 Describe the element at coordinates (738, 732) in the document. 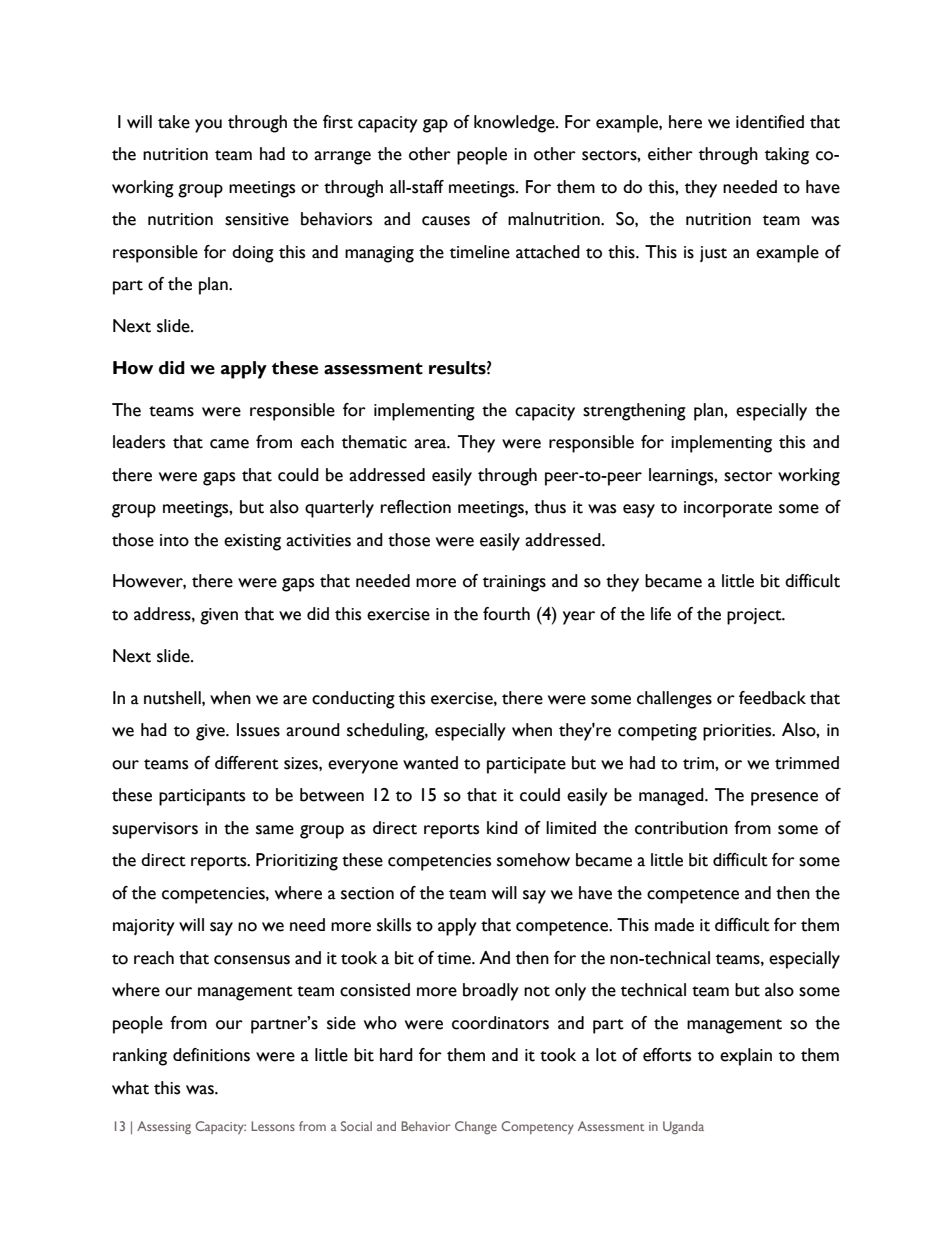

I see `priorities` at that location.
